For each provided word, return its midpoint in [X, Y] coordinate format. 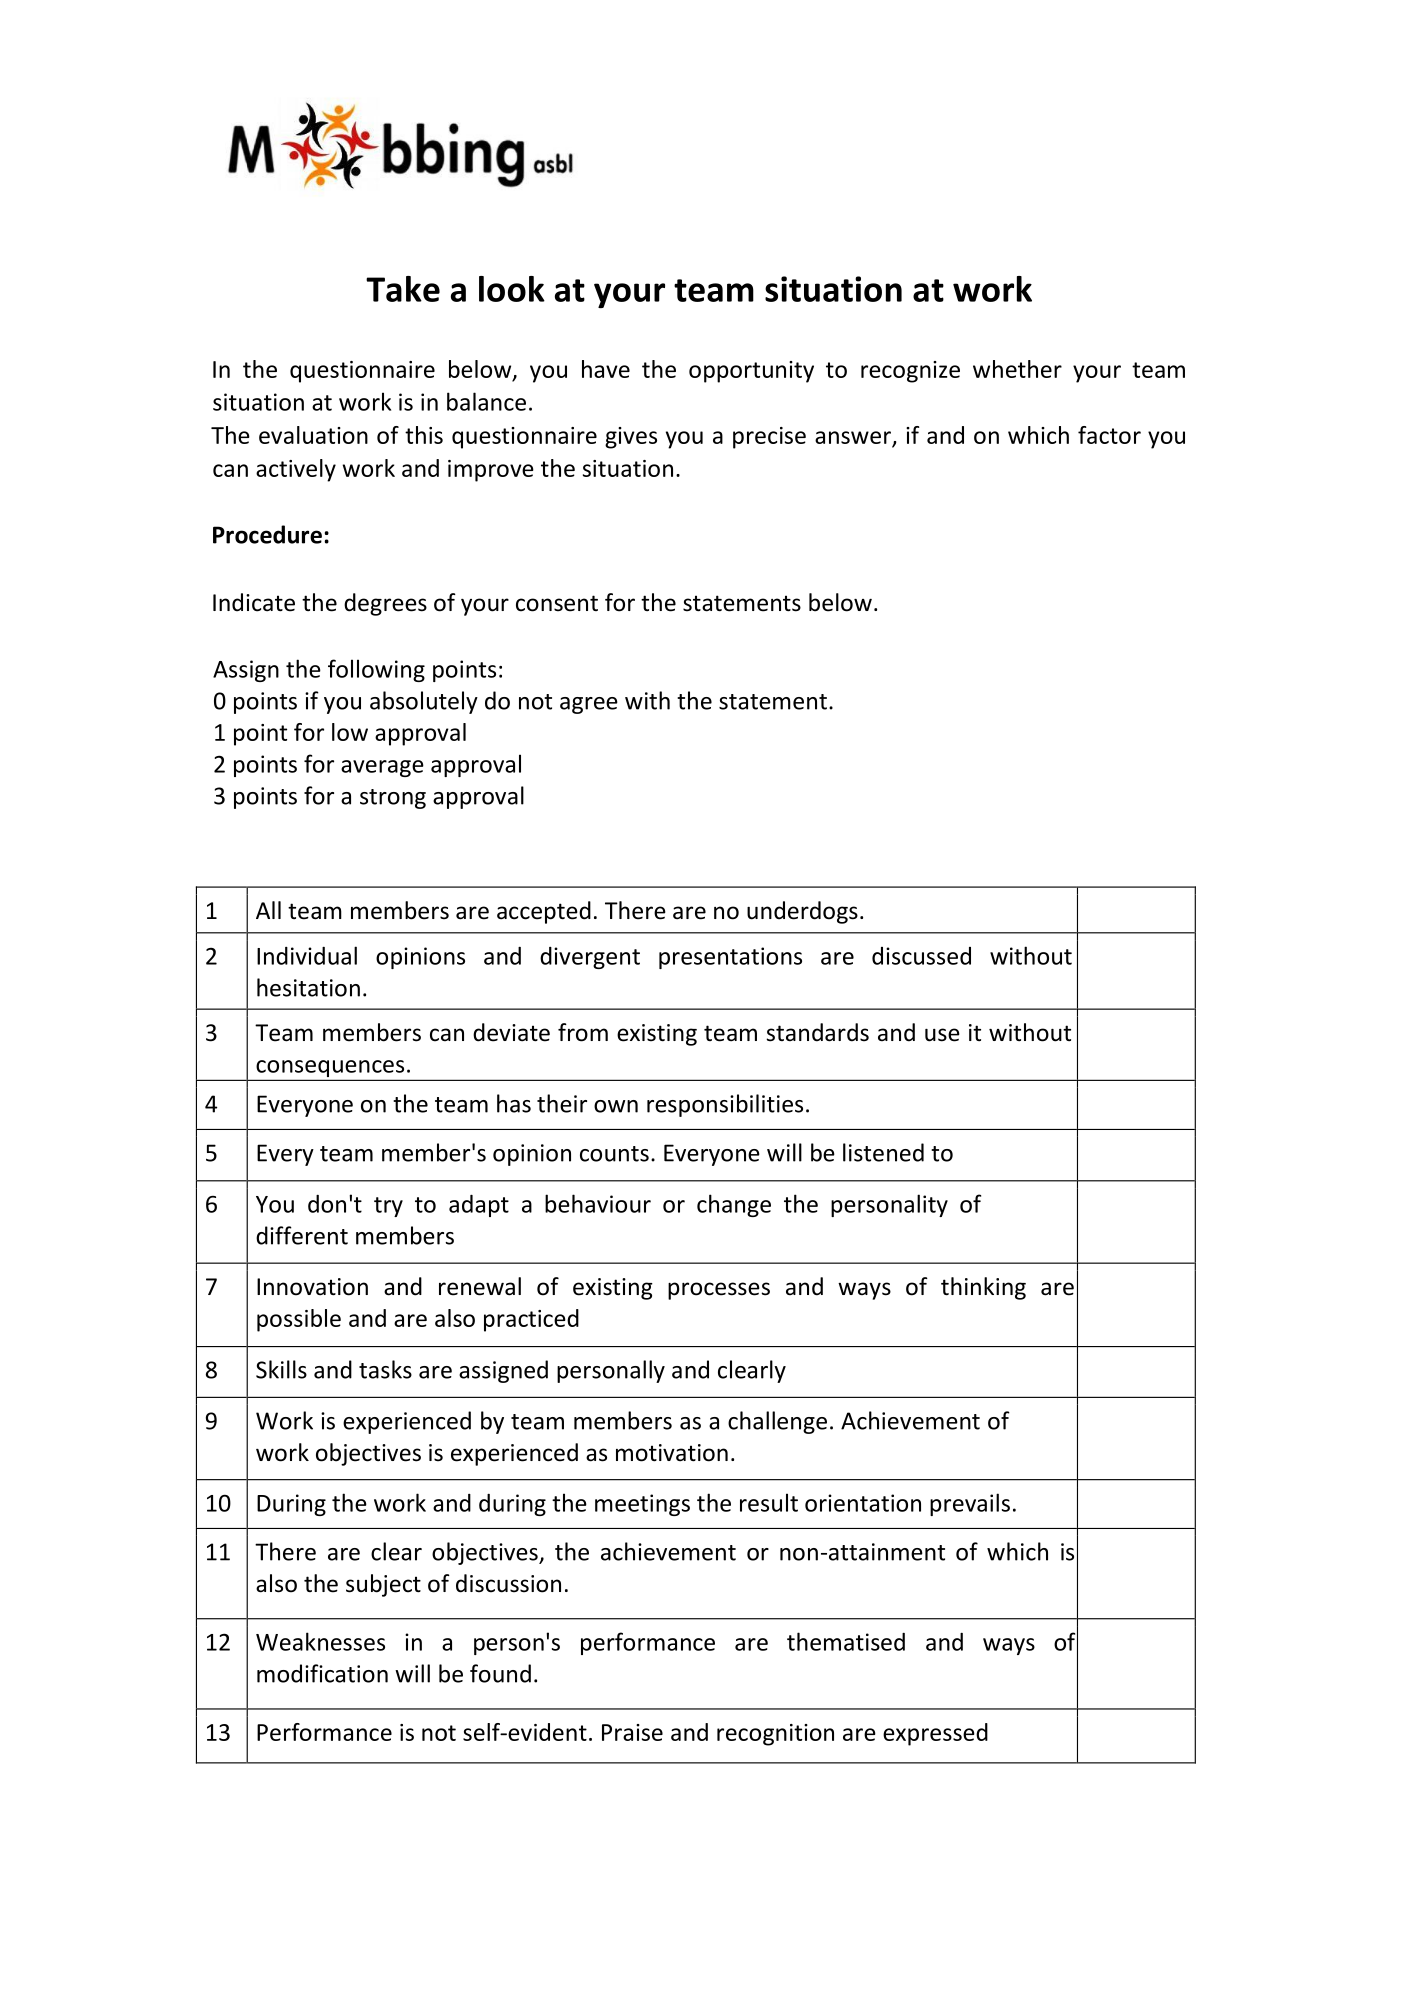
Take [403, 289]
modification [322, 1673]
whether [1017, 369]
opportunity [751, 372]
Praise [632, 1732]
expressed [935, 1734]
